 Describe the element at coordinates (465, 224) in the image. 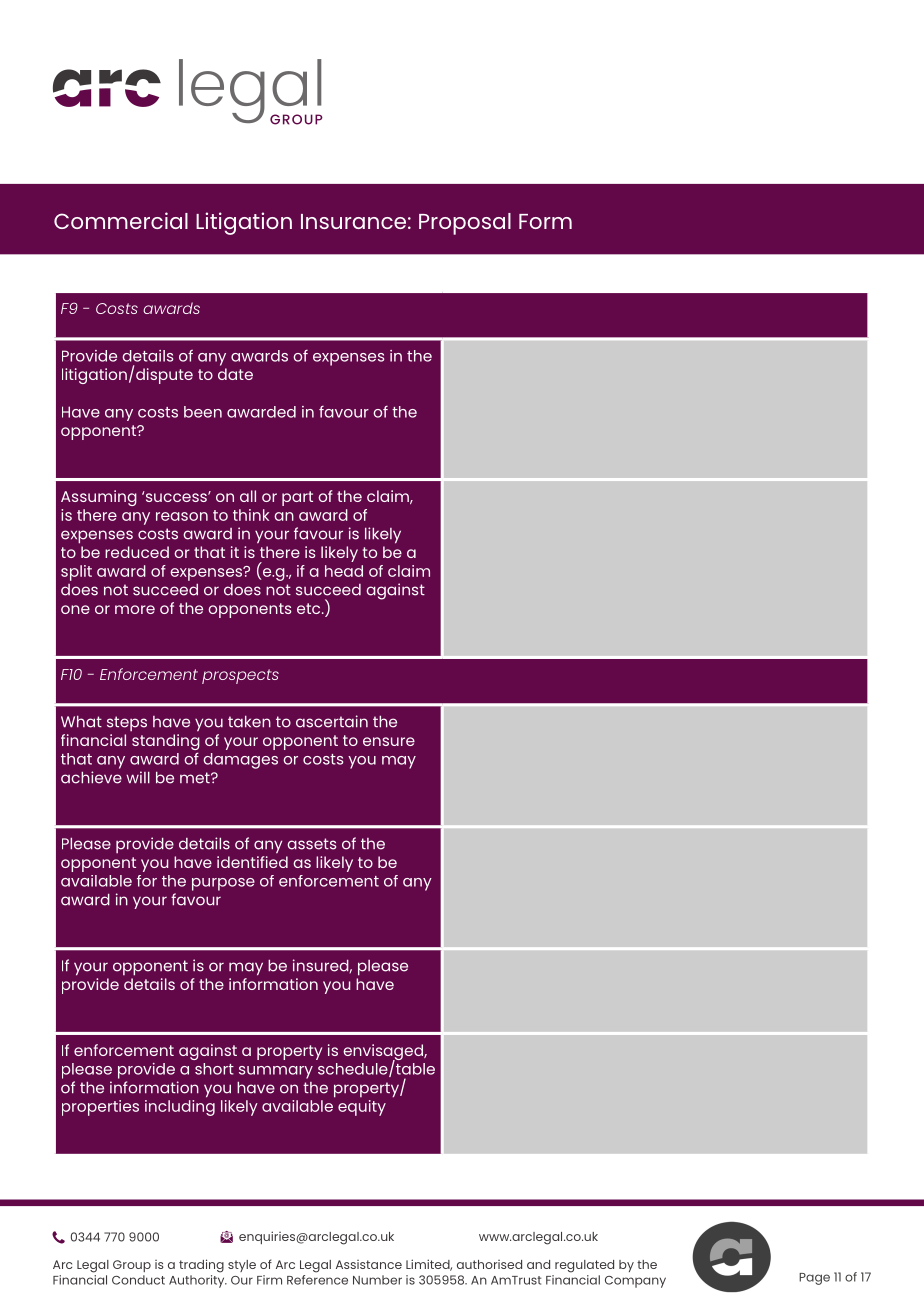

I see `Proposal` at that location.
